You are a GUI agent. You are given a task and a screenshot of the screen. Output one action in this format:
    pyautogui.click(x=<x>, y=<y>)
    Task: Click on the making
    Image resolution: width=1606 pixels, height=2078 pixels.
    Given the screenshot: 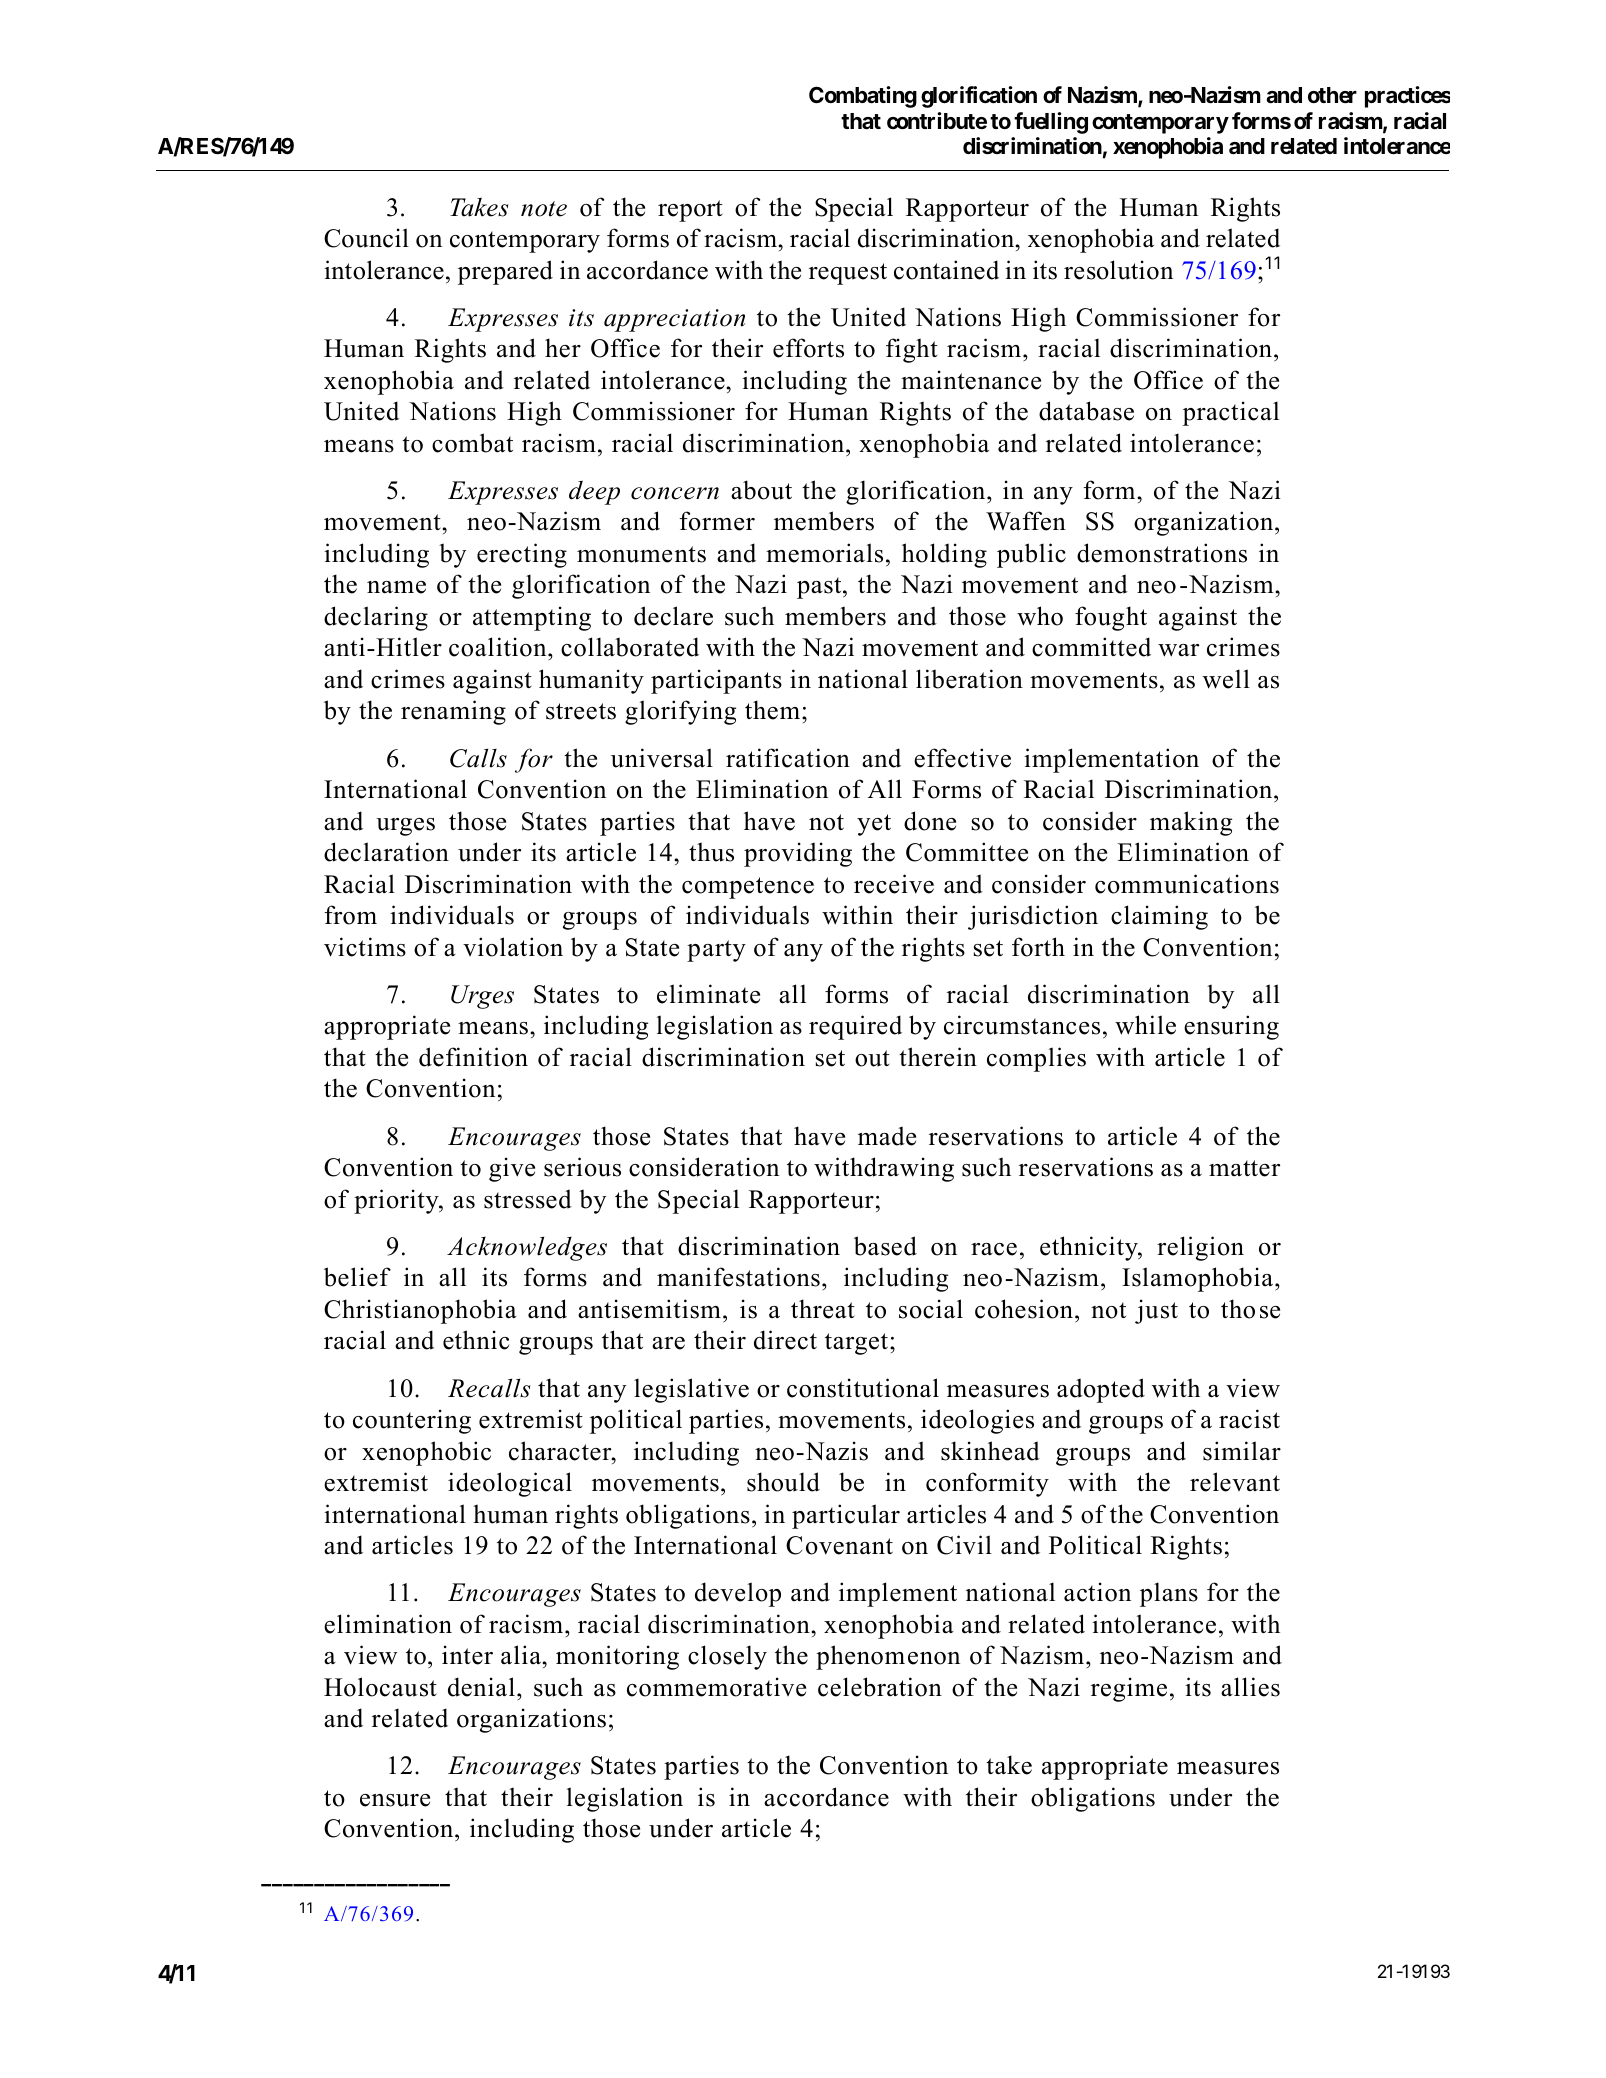 What is the action you would take?
    pyautogui.click(x=1191, y=823)
